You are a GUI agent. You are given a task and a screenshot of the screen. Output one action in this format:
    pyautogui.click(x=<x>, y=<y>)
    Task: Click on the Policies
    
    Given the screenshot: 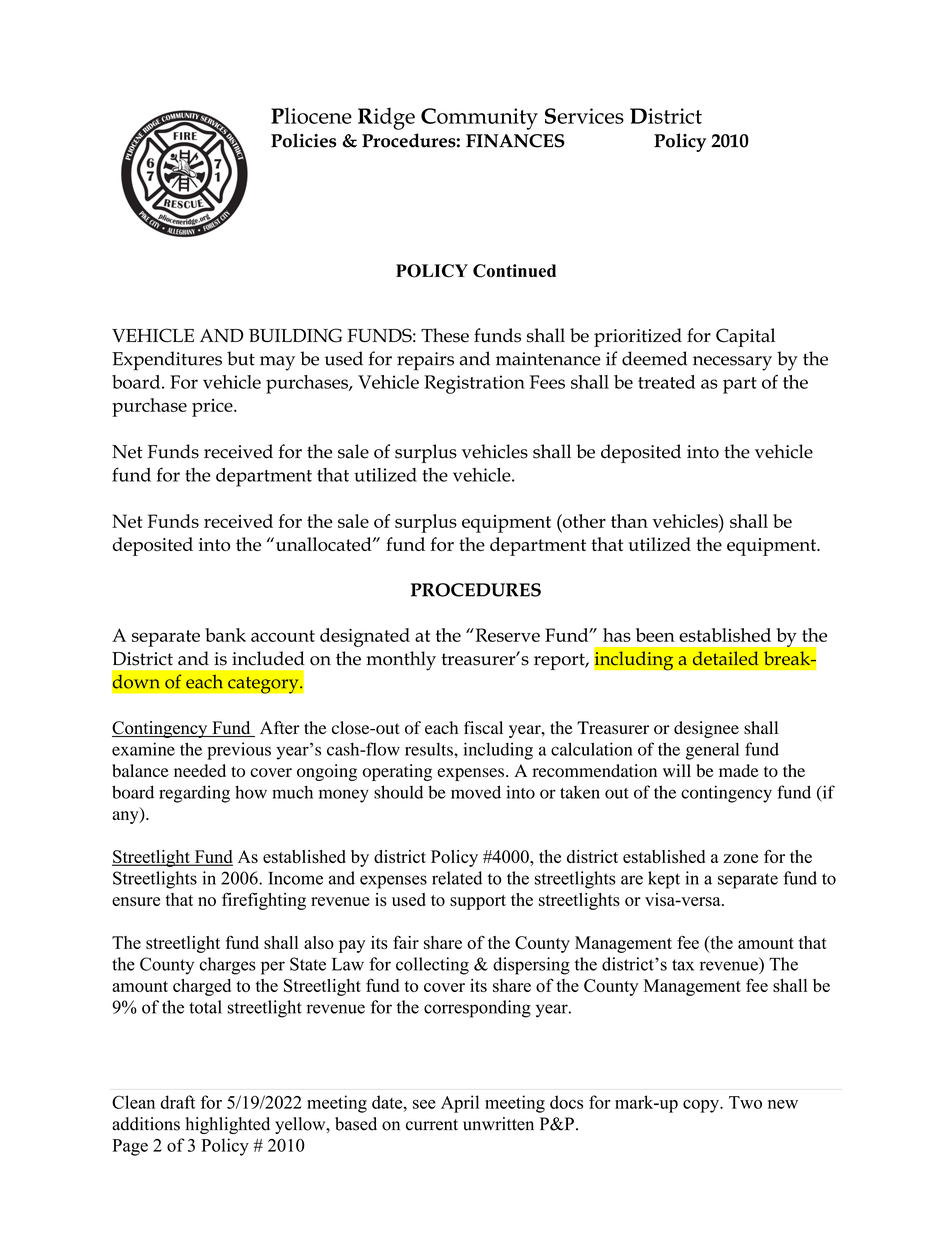 What is the action you would take?
    pyautogui.click(x=303, y=140)
